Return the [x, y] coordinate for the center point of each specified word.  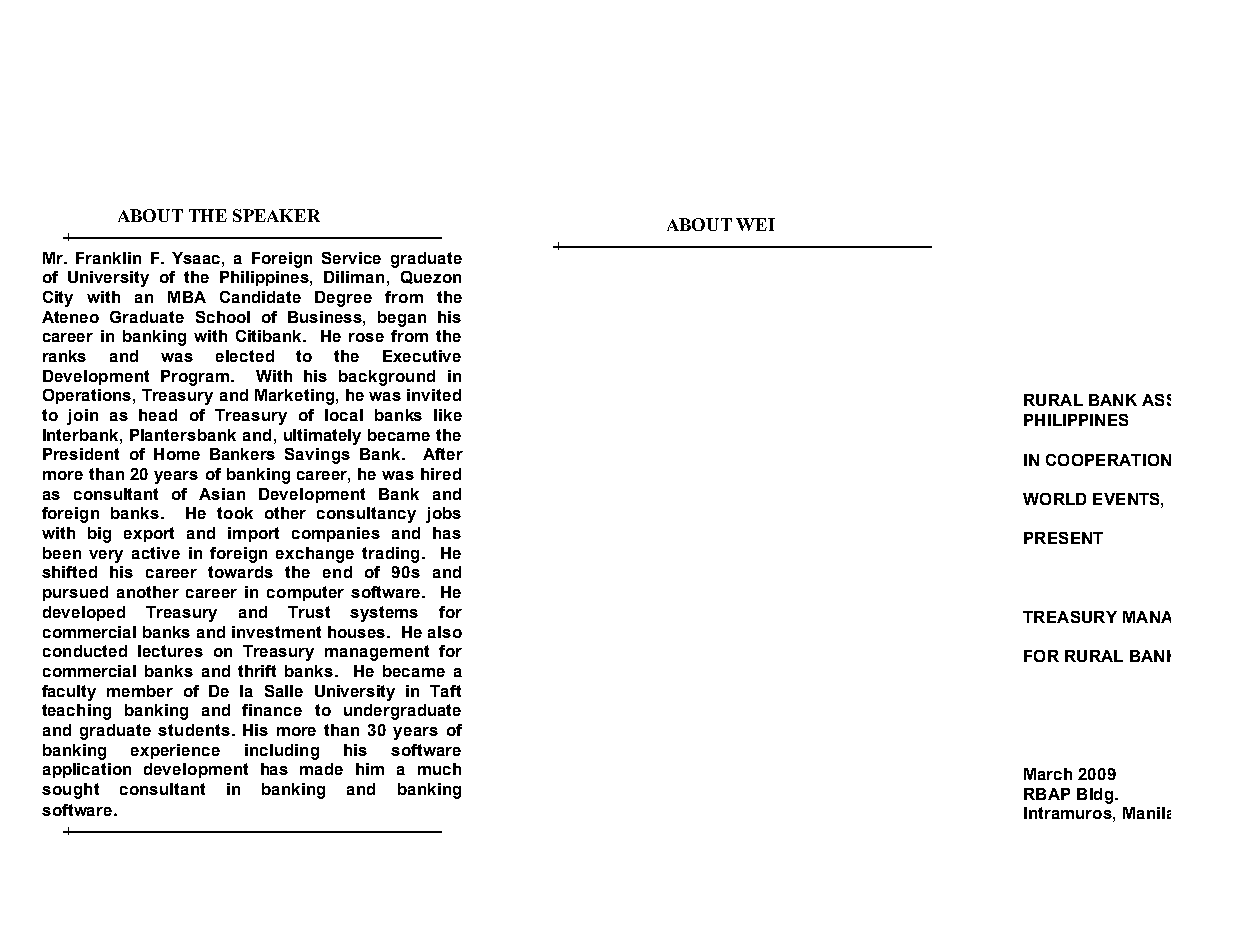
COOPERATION [1108, 460]
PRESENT [1063, 538]
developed [84, 613]
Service [351, 258]
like [448, 415]
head [158, 415]
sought [70, 791]
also [445, 632]
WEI [755, 224]
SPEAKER [276, 215]
